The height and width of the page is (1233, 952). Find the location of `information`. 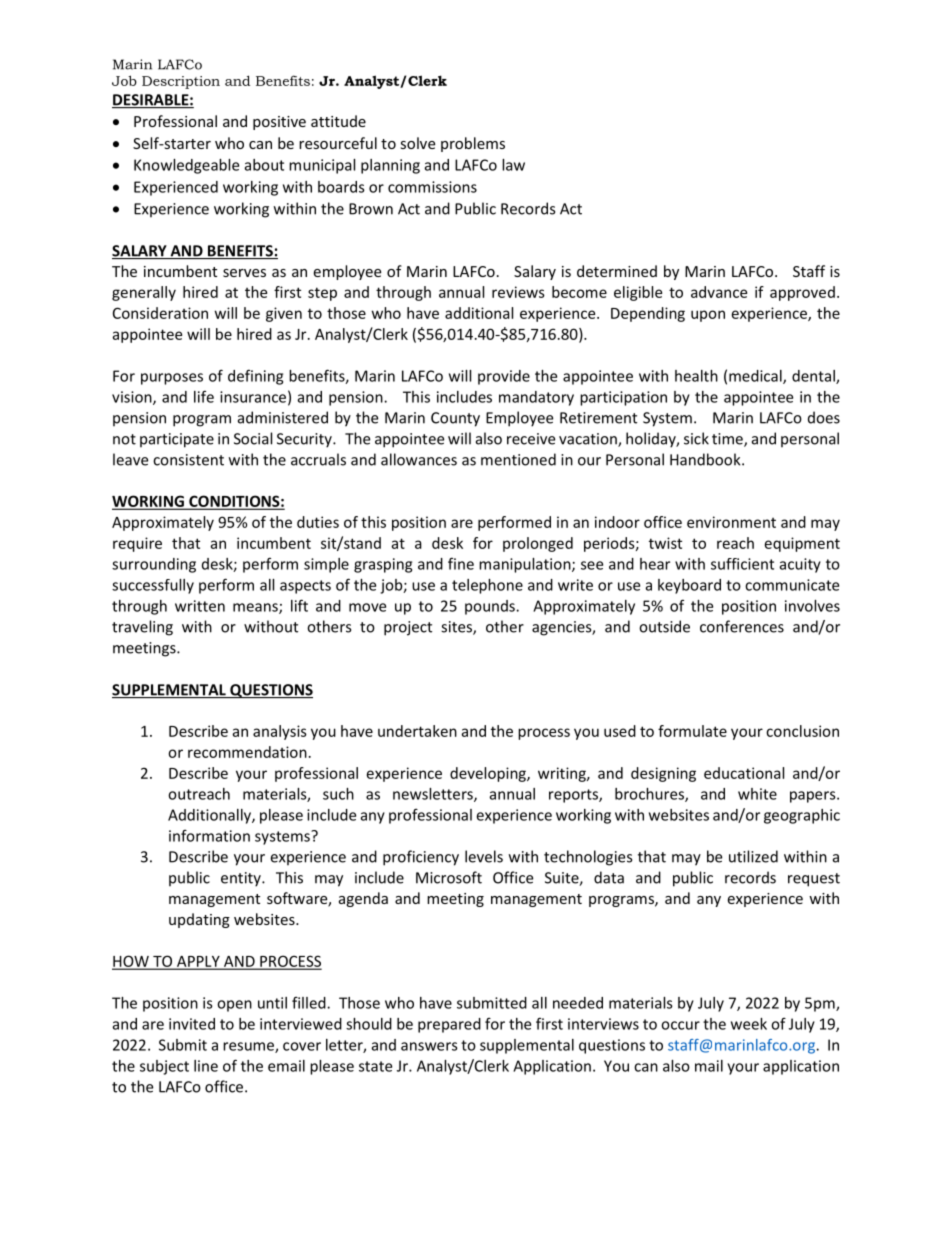

information is located at coordinates (209, 835).
